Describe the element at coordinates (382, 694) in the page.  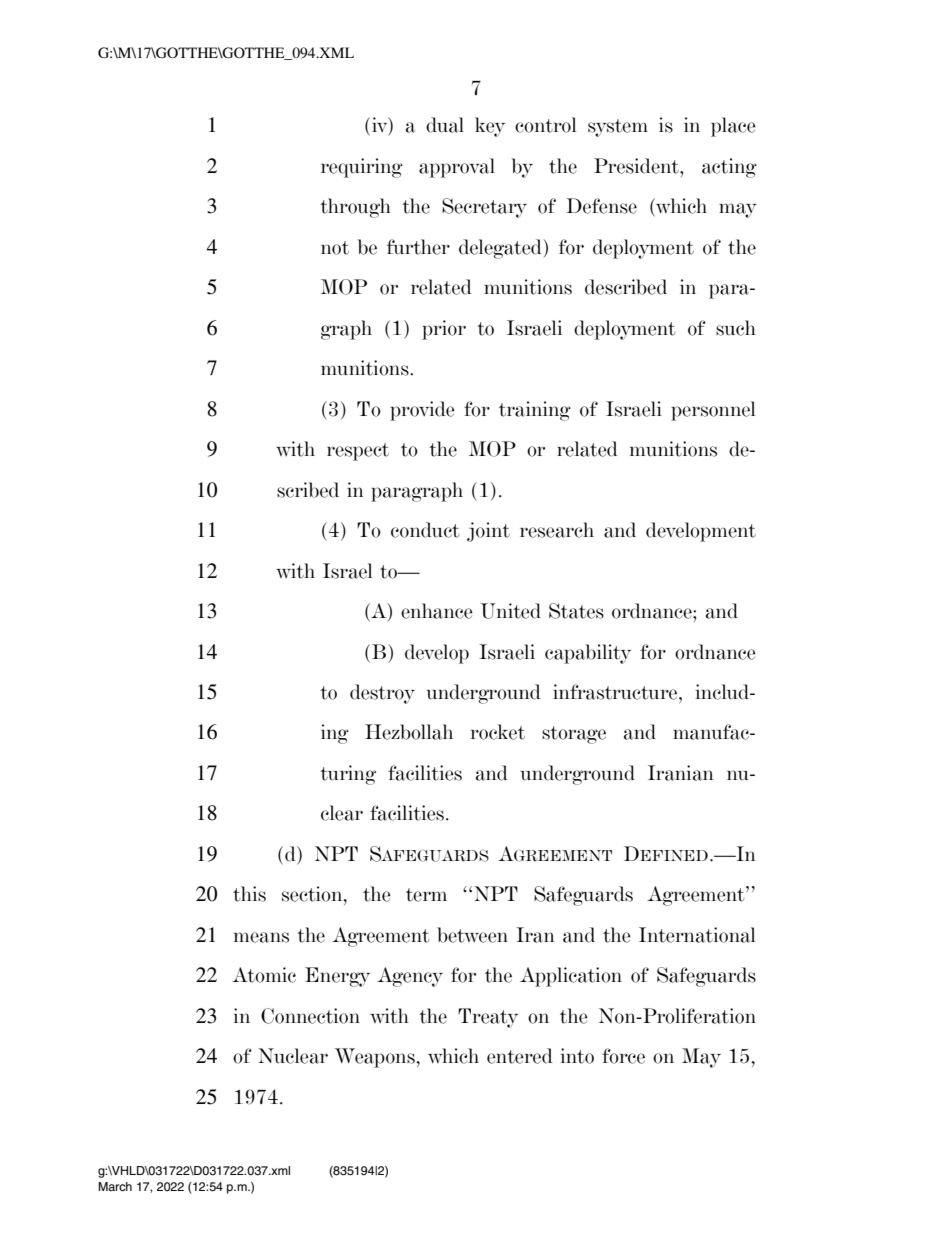
I see `destroy` at that location.
